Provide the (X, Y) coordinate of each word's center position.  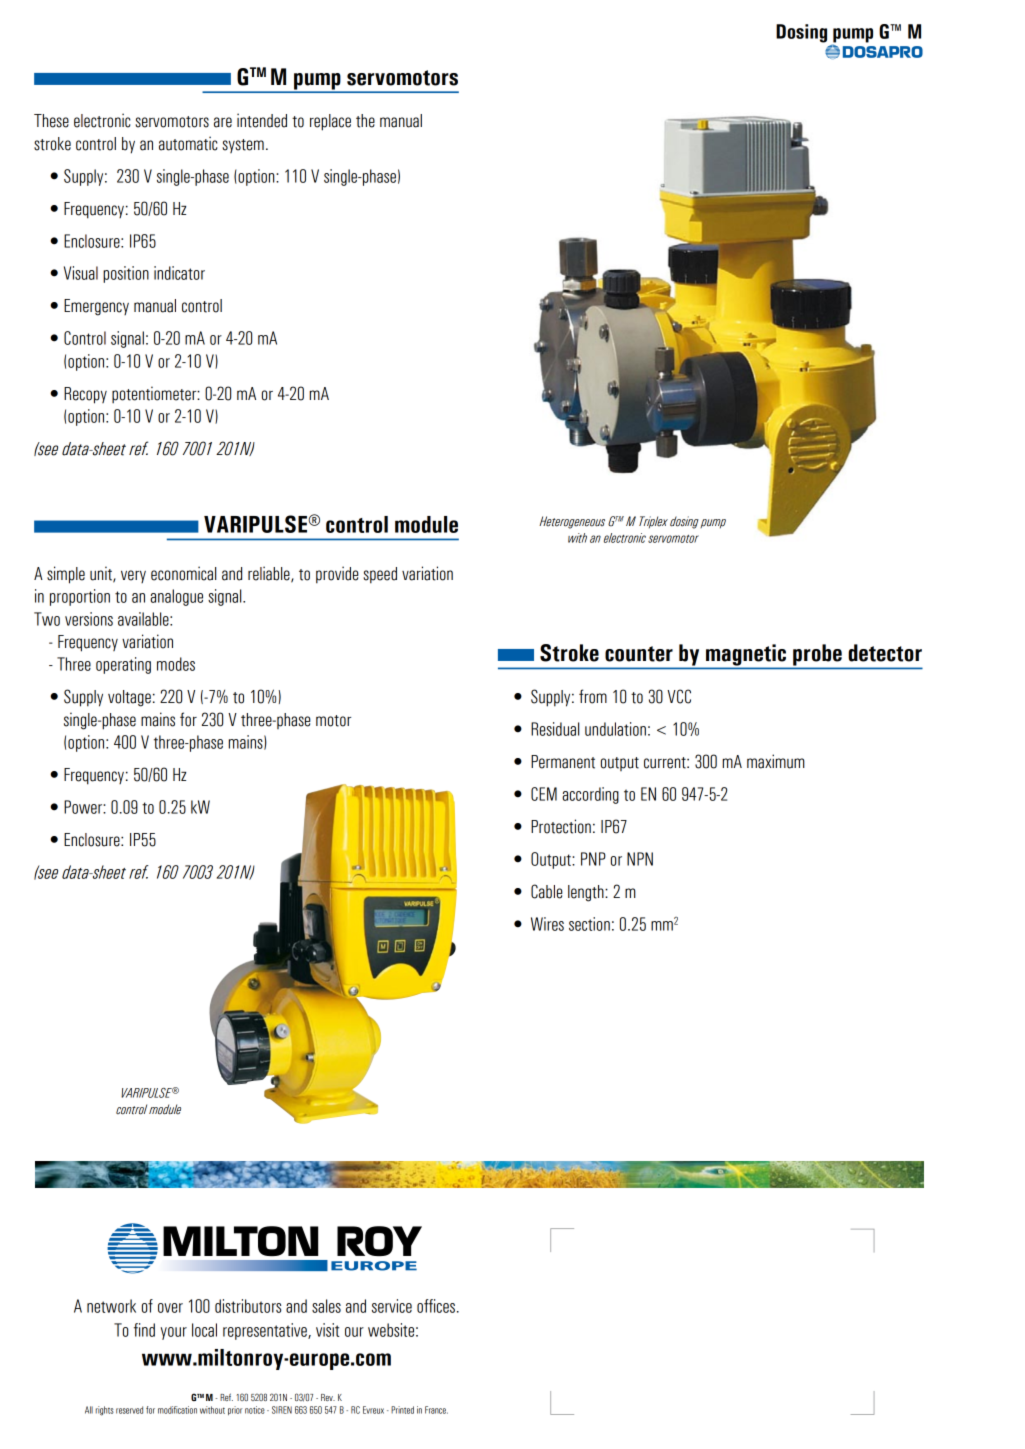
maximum (776, 761)
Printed (402, 1410)
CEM (544, 794)
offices (436, 1306)
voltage (129, 698)
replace (330, 122)
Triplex (653, 522)
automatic (188, 143)
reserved (129, 1410)
